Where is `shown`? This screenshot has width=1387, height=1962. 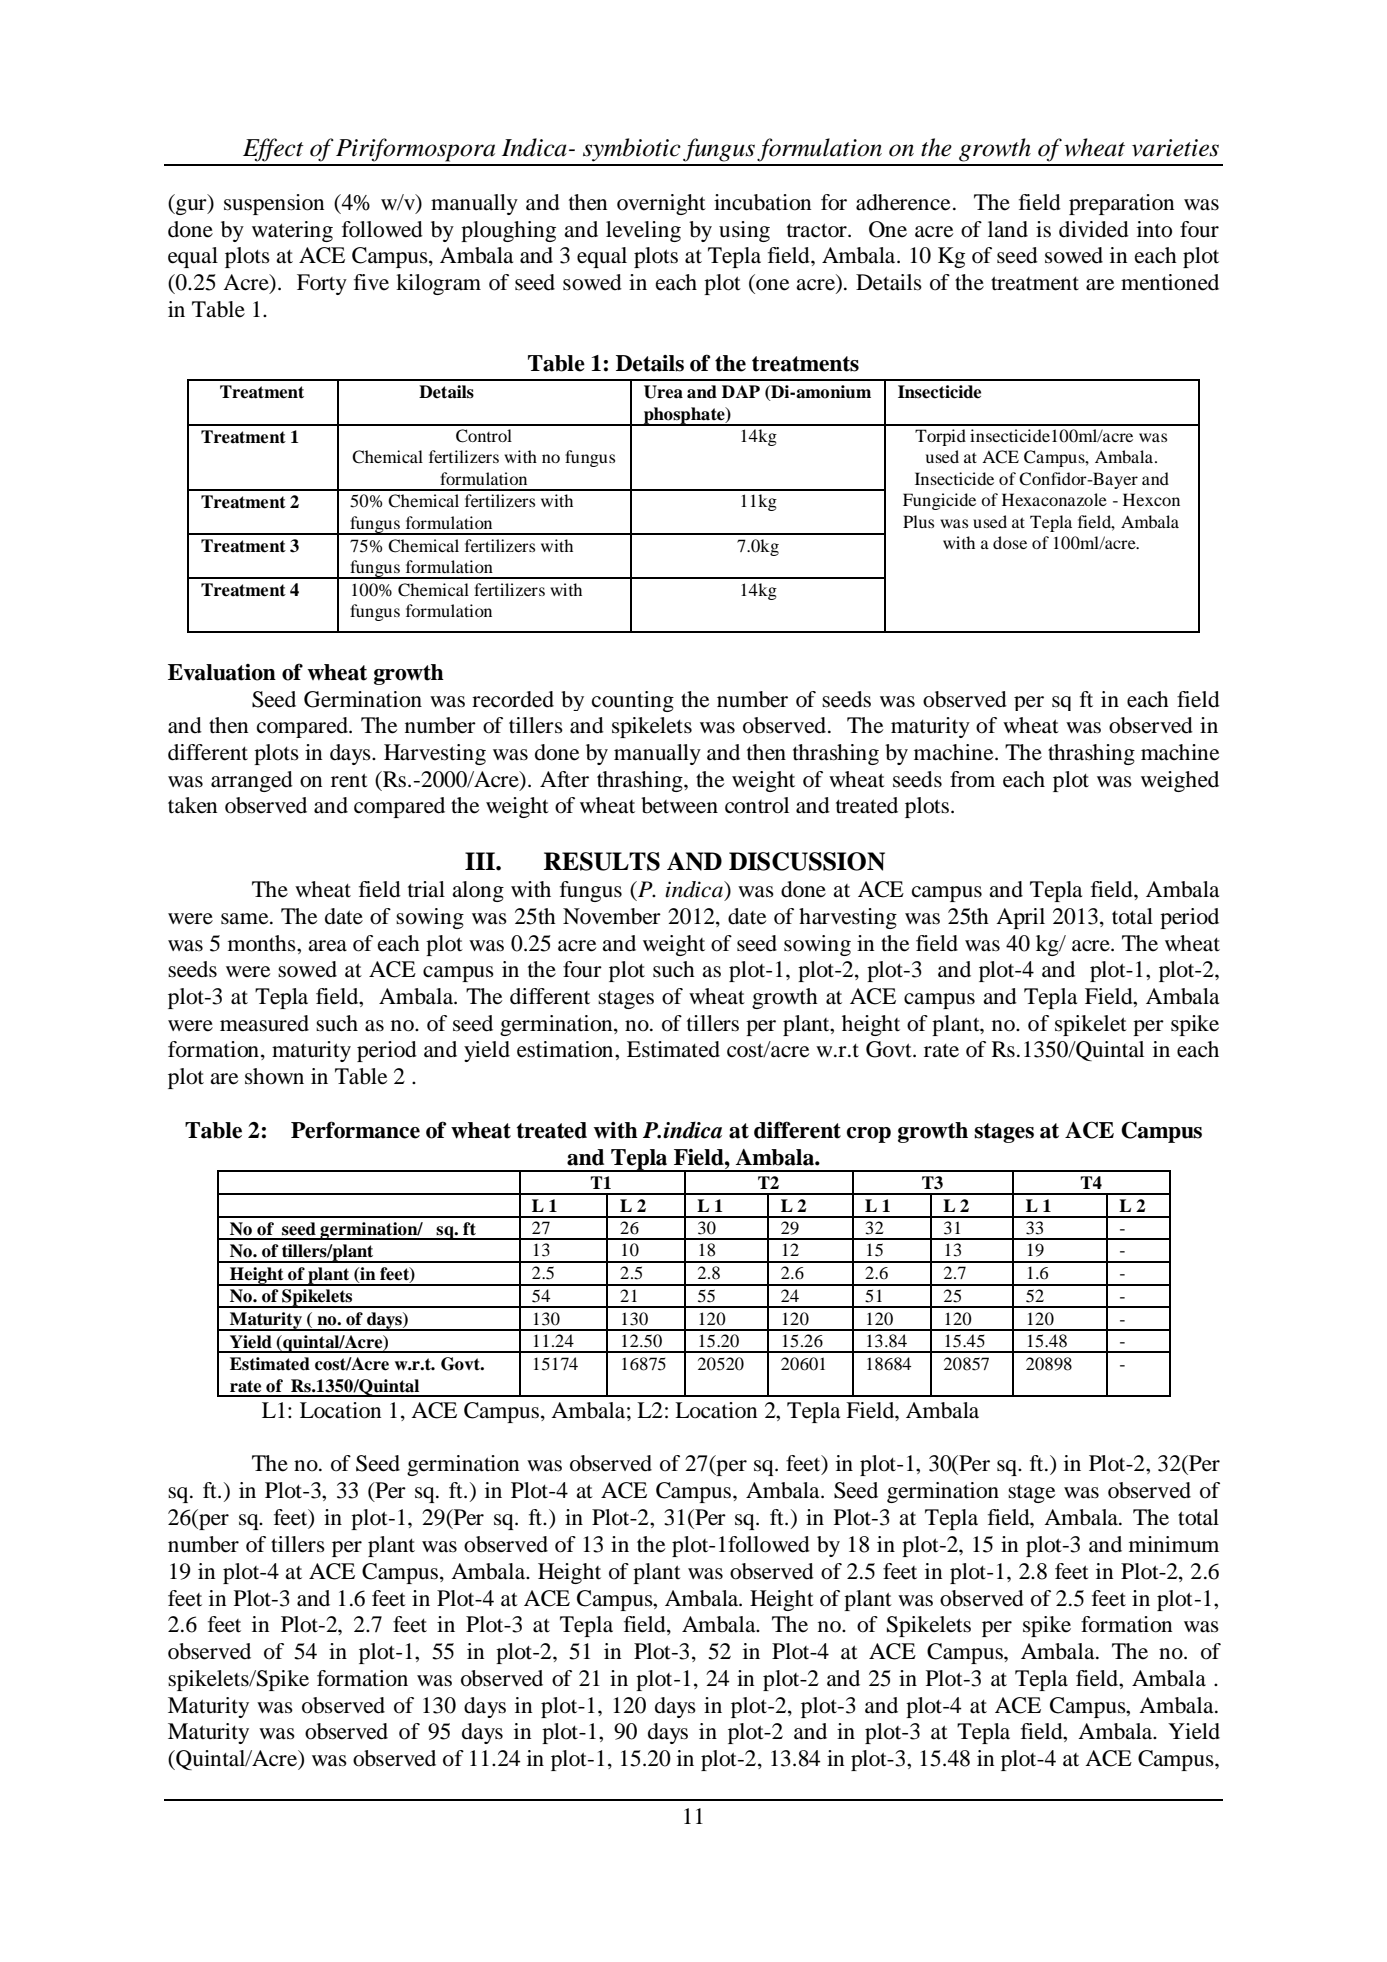
shown is located at coordinates (274, 1076).
